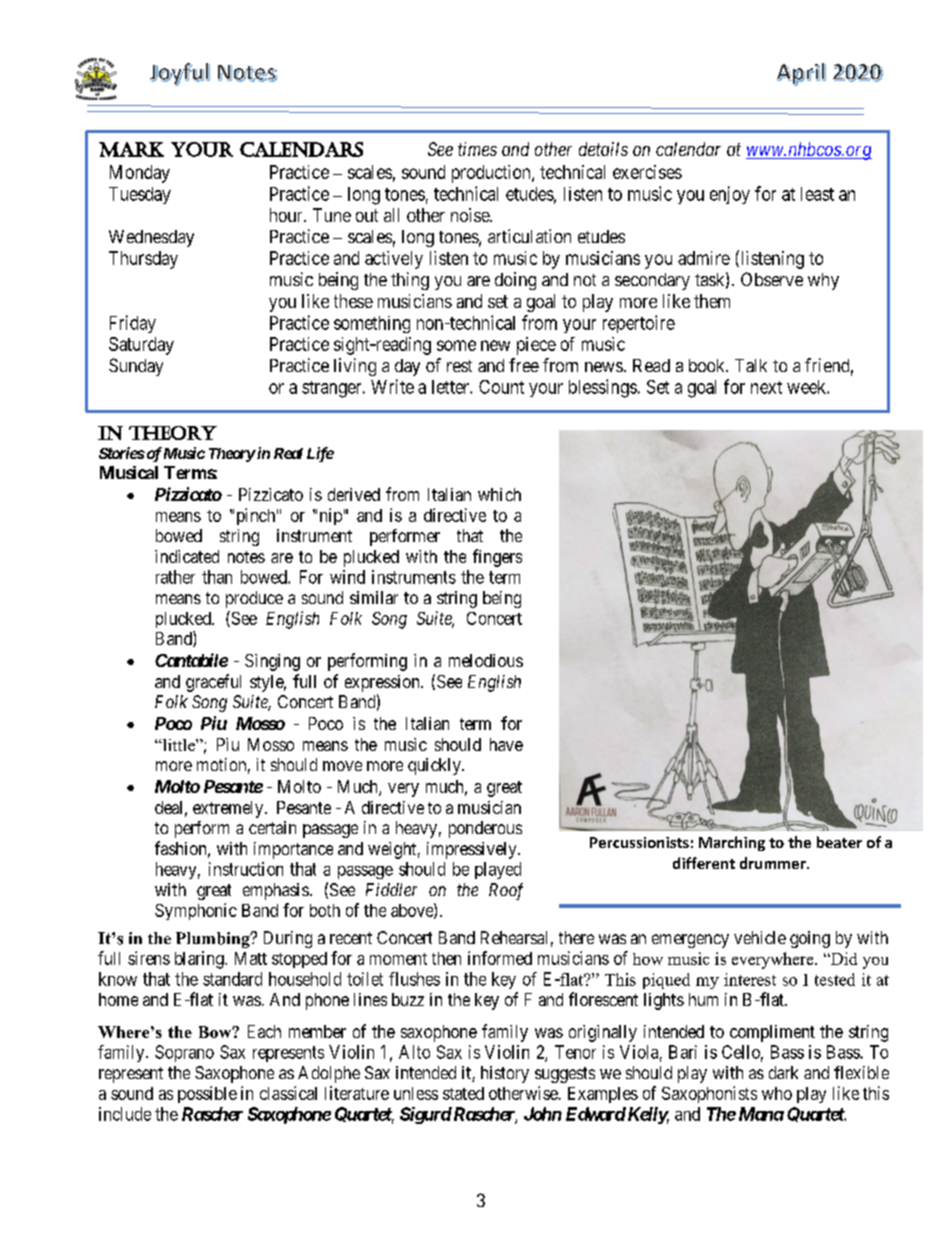  What do you see at coordinates (774, 863) in the screenshot?
I see `drummer` at bounding box center [774, 863].
